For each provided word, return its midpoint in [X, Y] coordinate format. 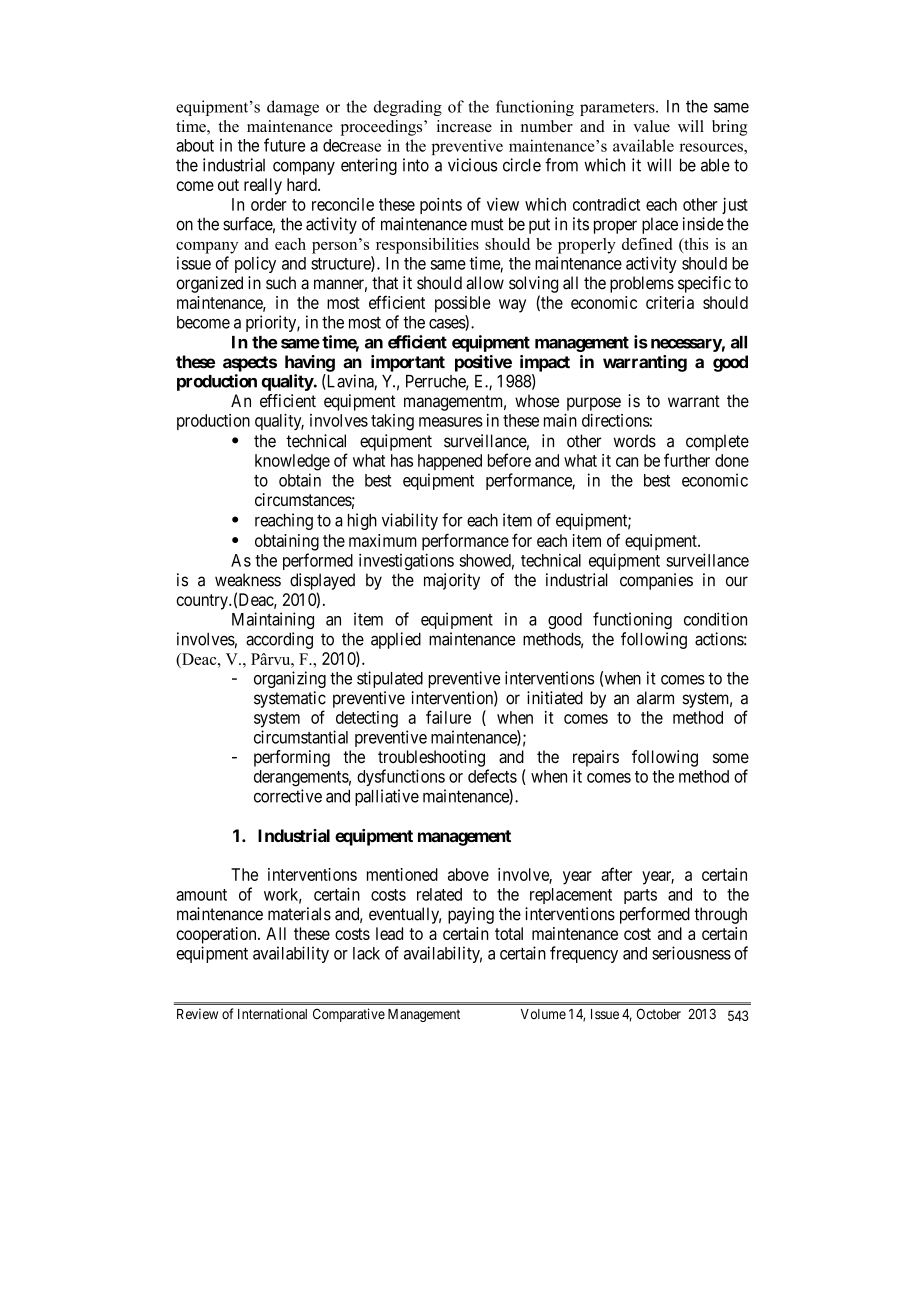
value [651, 126]
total [509, 933]
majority [452, 581]
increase [464, 126]
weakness [248, 580]
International [272, 1014]
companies [656, 581]
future [284, 145]
